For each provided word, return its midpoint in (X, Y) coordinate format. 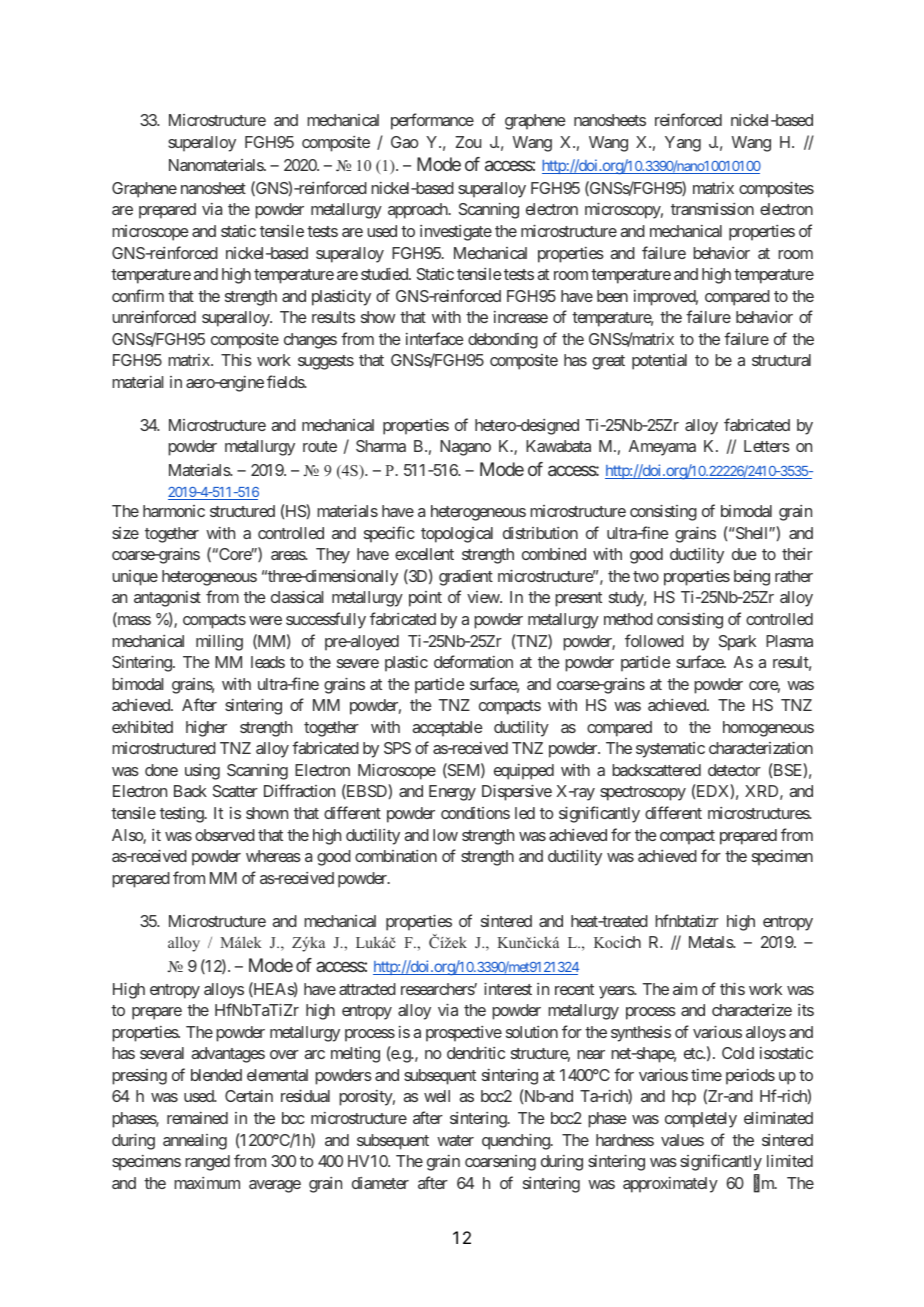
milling (219, 643)
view (484, 597)
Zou (468, 142)
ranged (207, 1163)
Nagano (465, 448)
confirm (138, 295)
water (455, 1140)
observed (225, 835)
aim (685, 989)
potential (659, 362)
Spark (737, 643)
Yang (683, 144)
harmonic (174, 511)
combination (396, 856)
